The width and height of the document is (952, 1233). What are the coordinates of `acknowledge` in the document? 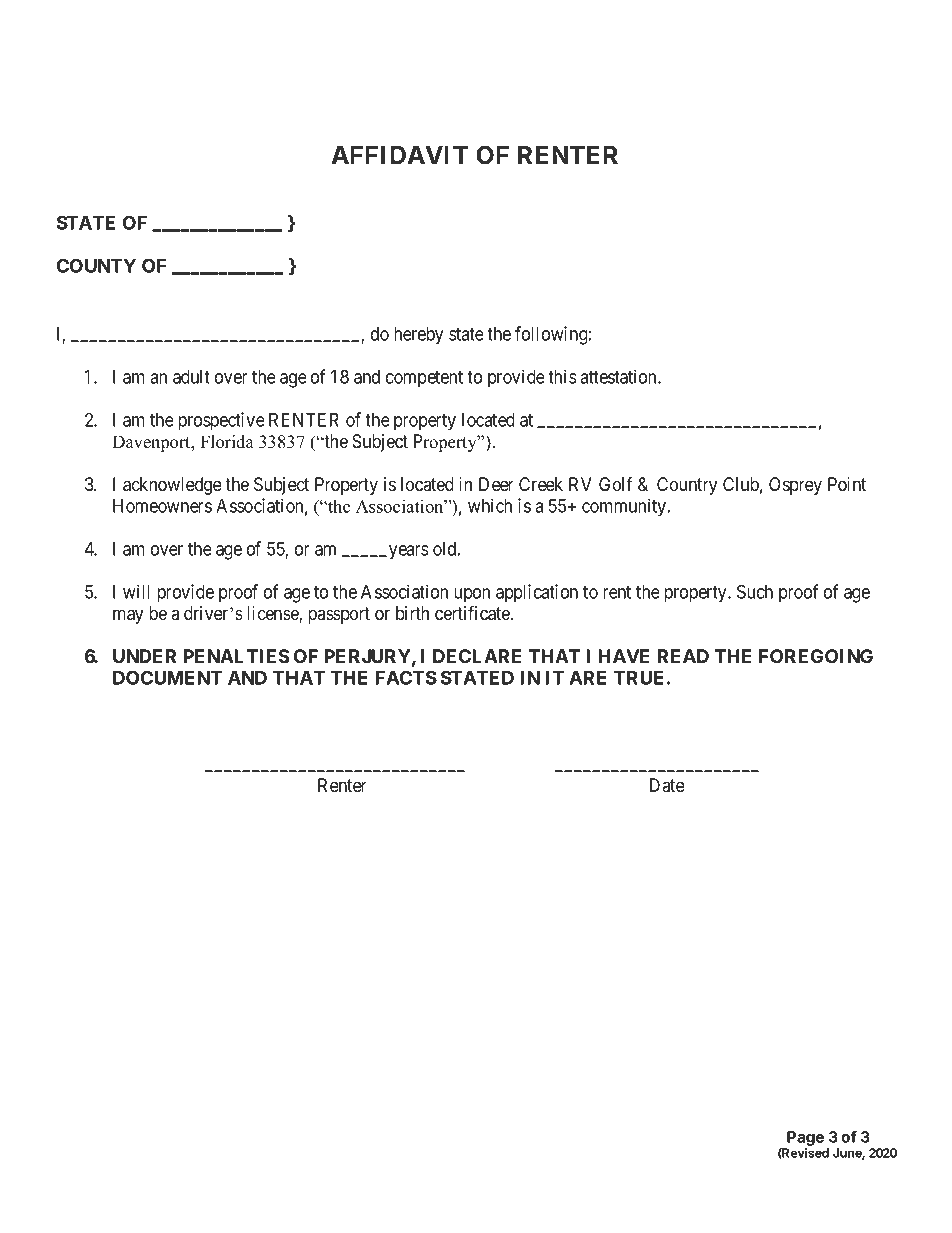 It's located at (172, 486).
